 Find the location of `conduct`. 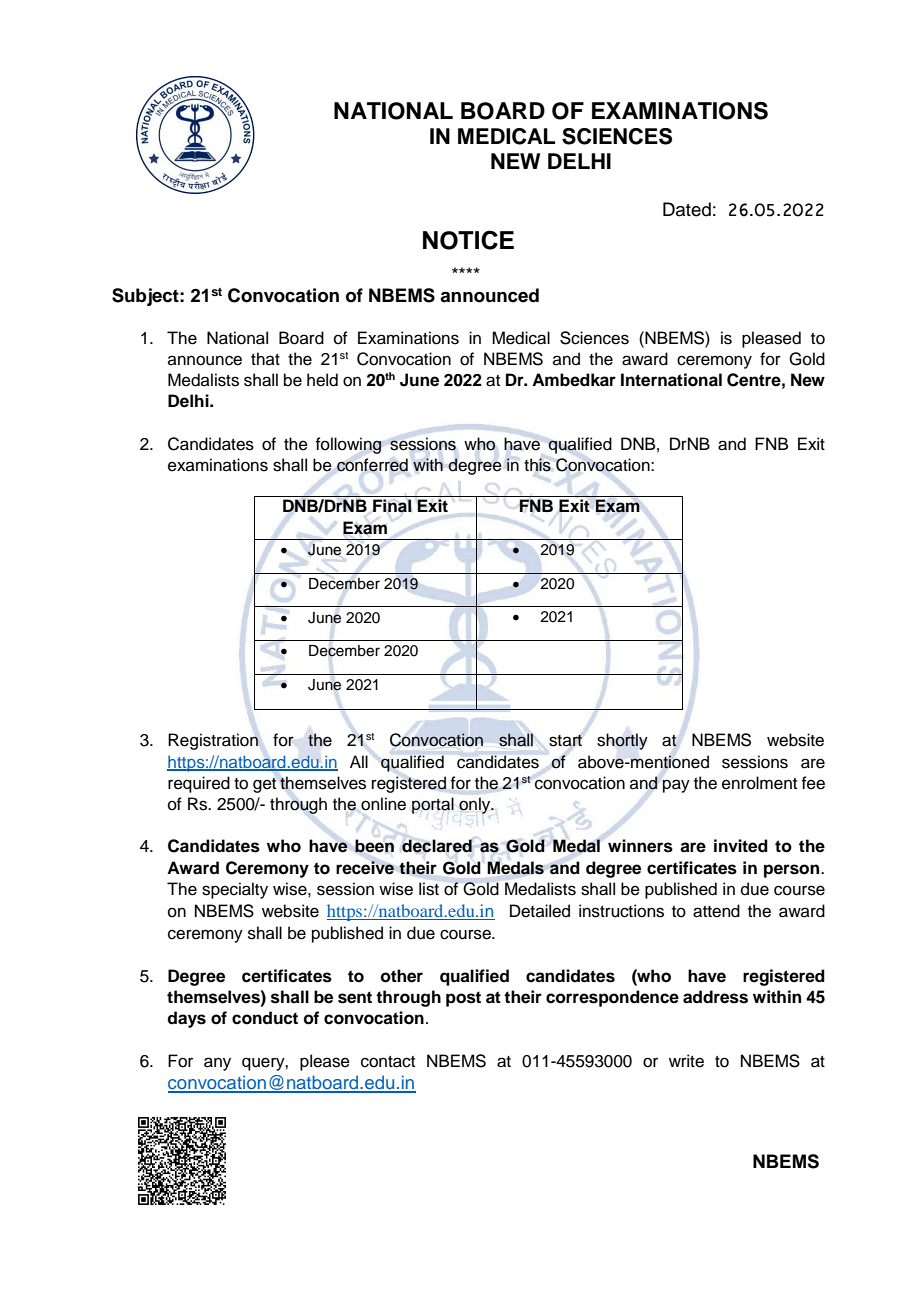

conduct is located at coordinates (265, 1018).
